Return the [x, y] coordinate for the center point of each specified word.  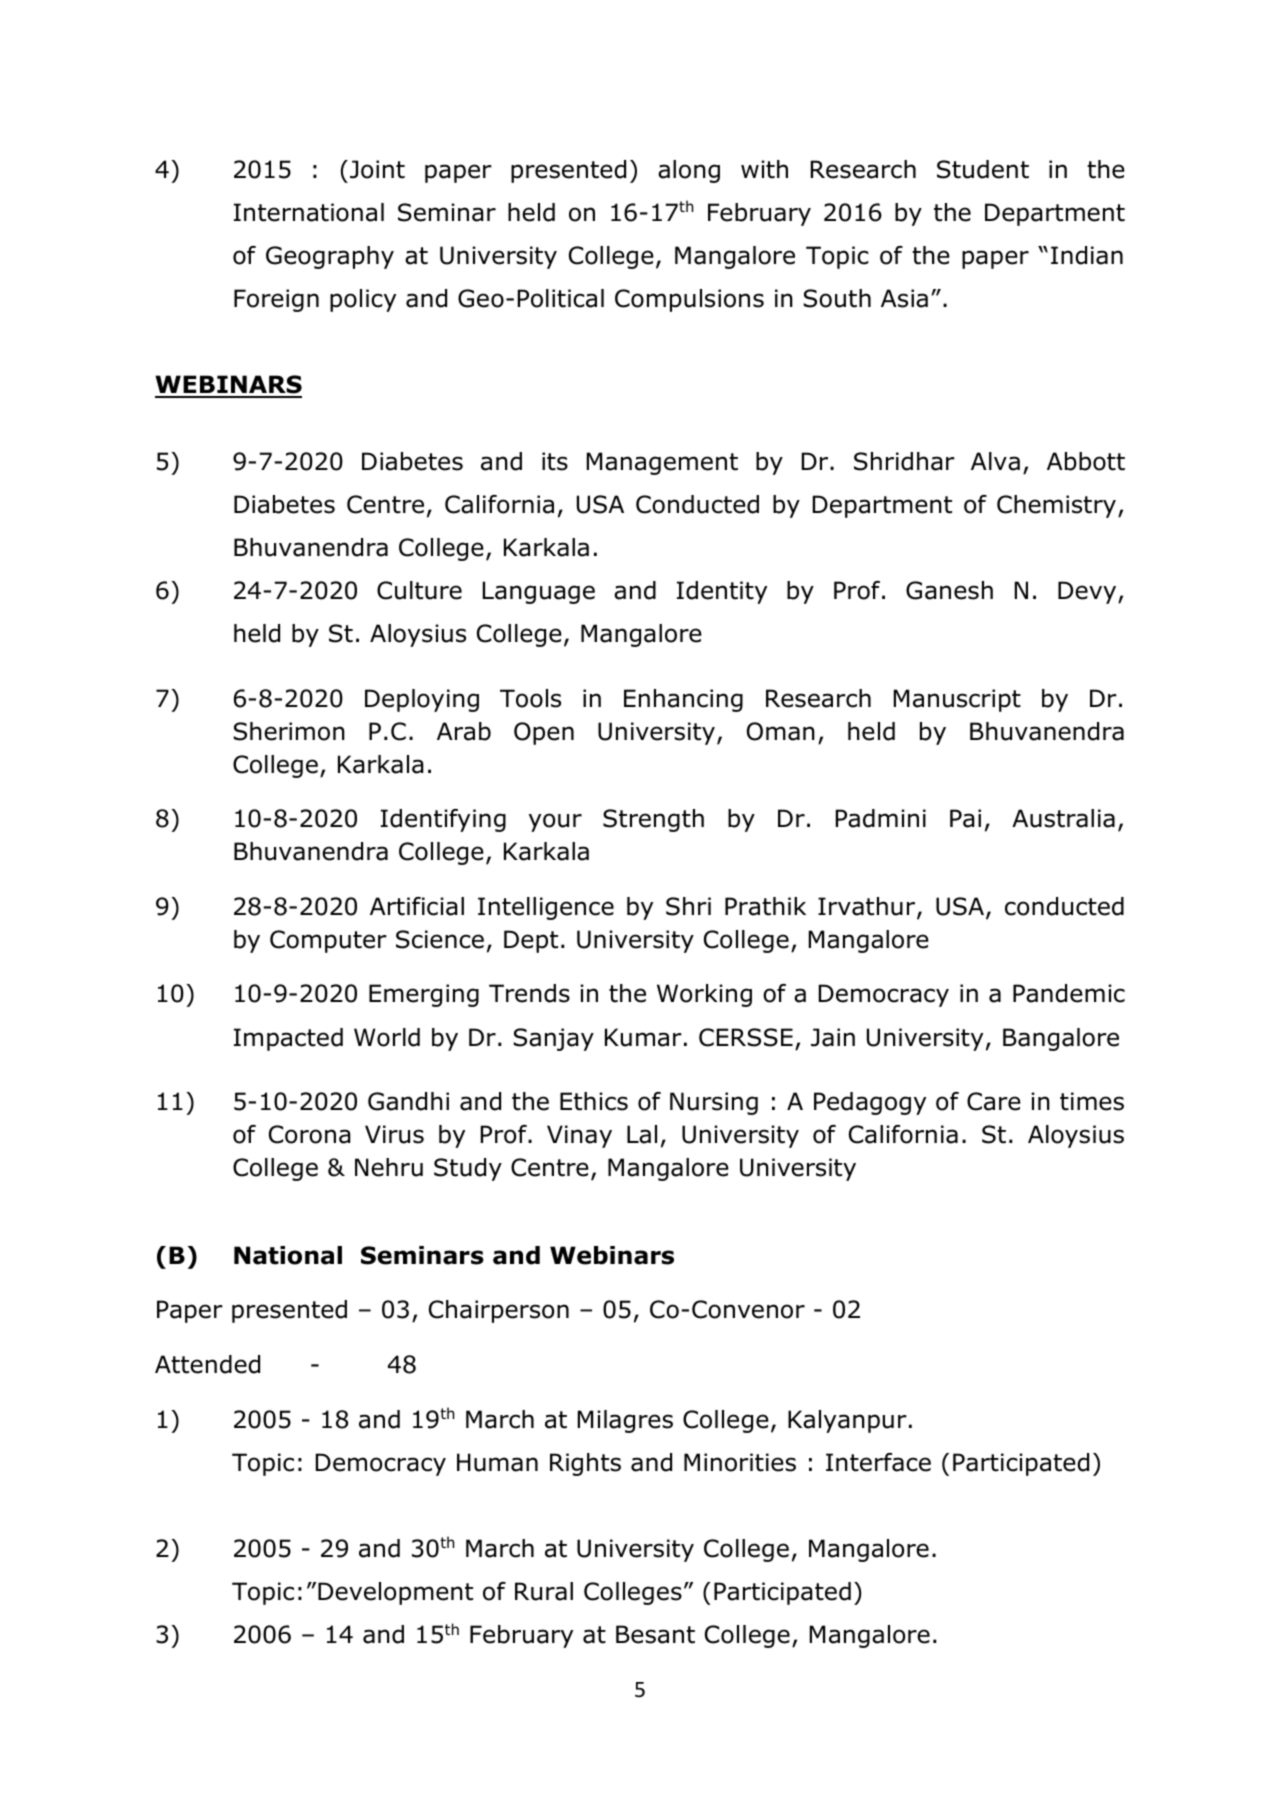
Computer [328, 941]
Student [983, 169]
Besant [655, 1634]
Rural [544, 1591]
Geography [330, 257]
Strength [653, 820]
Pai [965, 818]
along [689, 171]
